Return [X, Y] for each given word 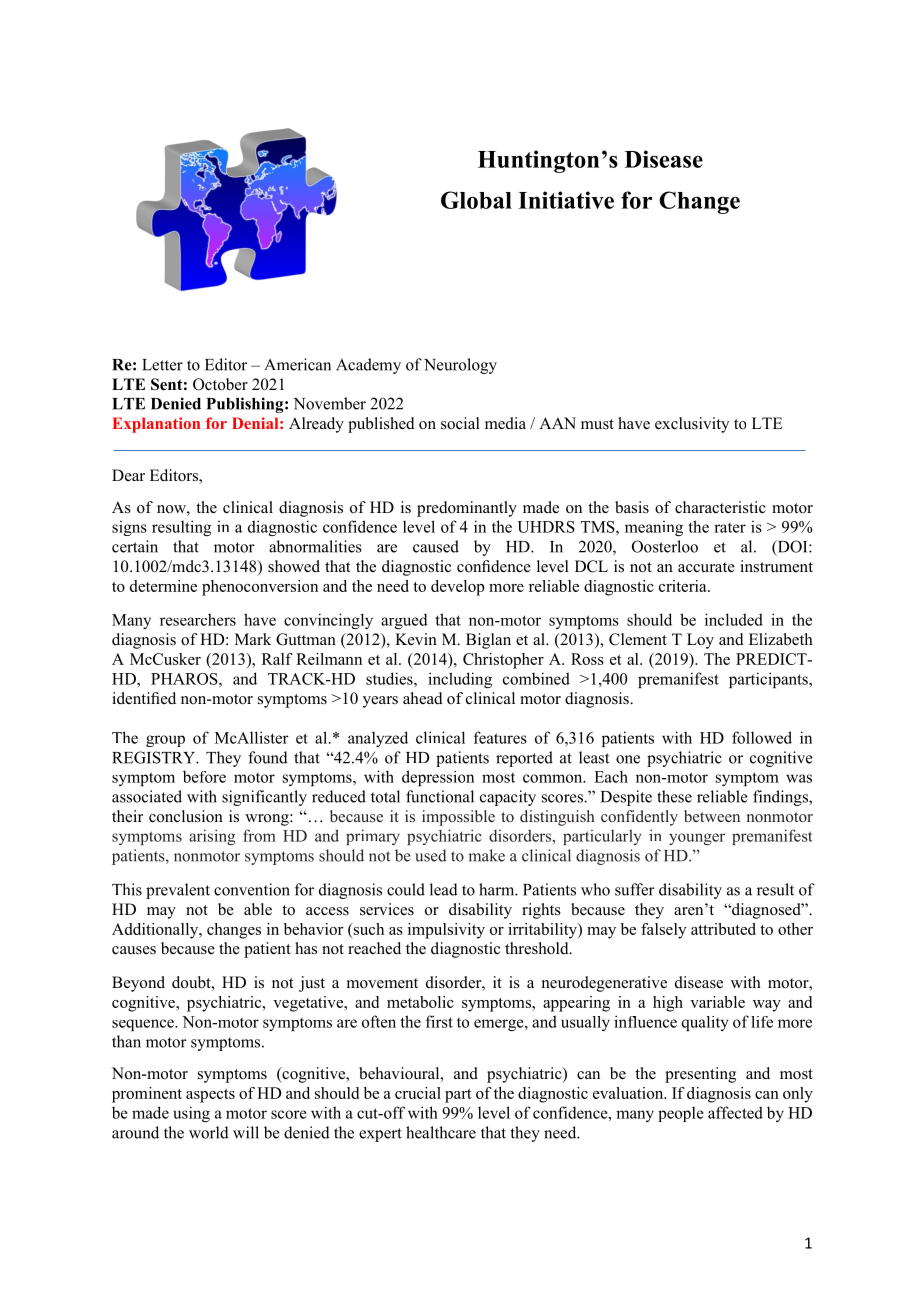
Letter [162, 365]
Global [476, 200]
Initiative [566, 200]
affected [735, 1112]
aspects [210, 1096]
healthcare [441, 1132]
